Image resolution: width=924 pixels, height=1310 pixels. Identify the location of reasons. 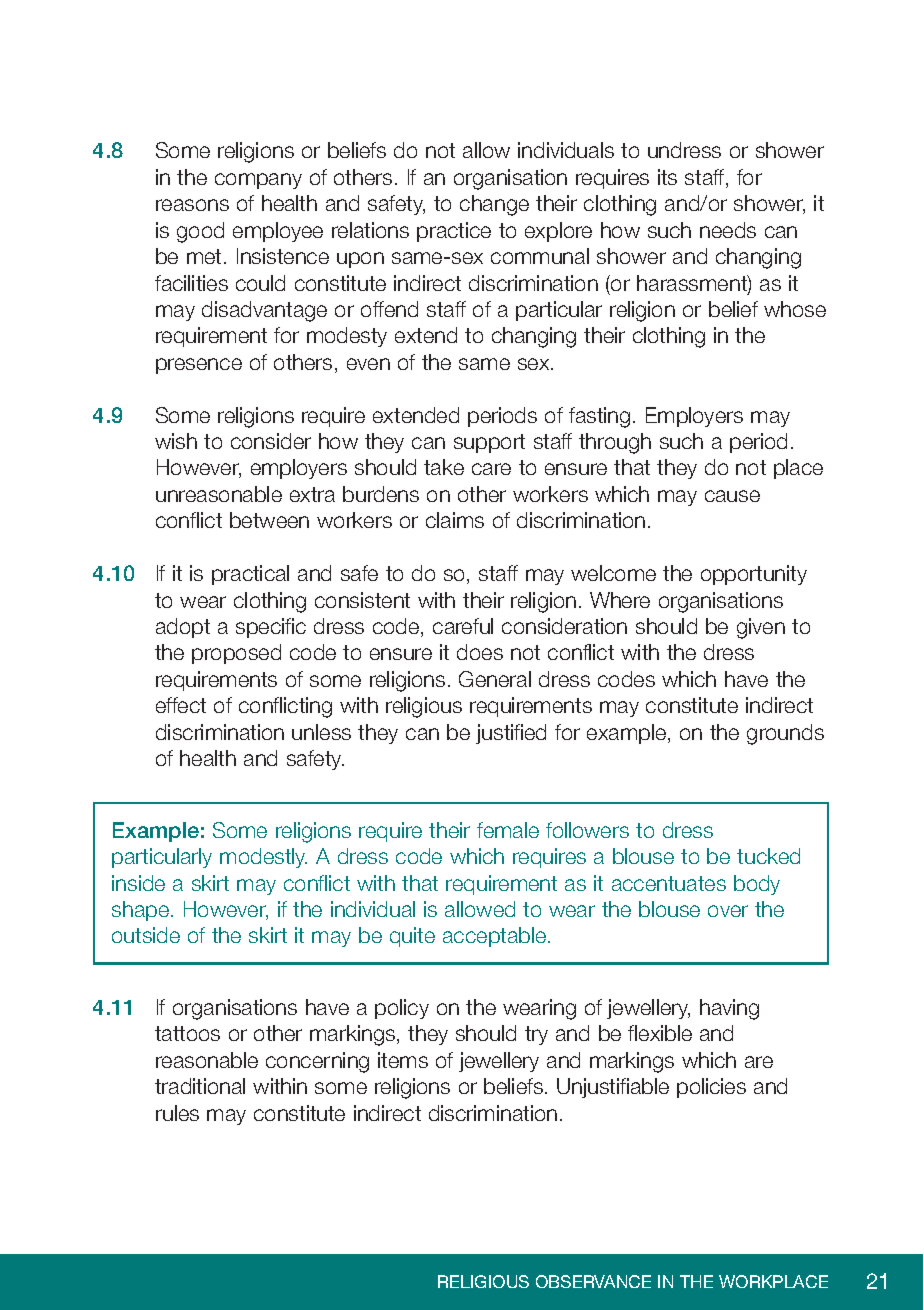
(192, 205).
